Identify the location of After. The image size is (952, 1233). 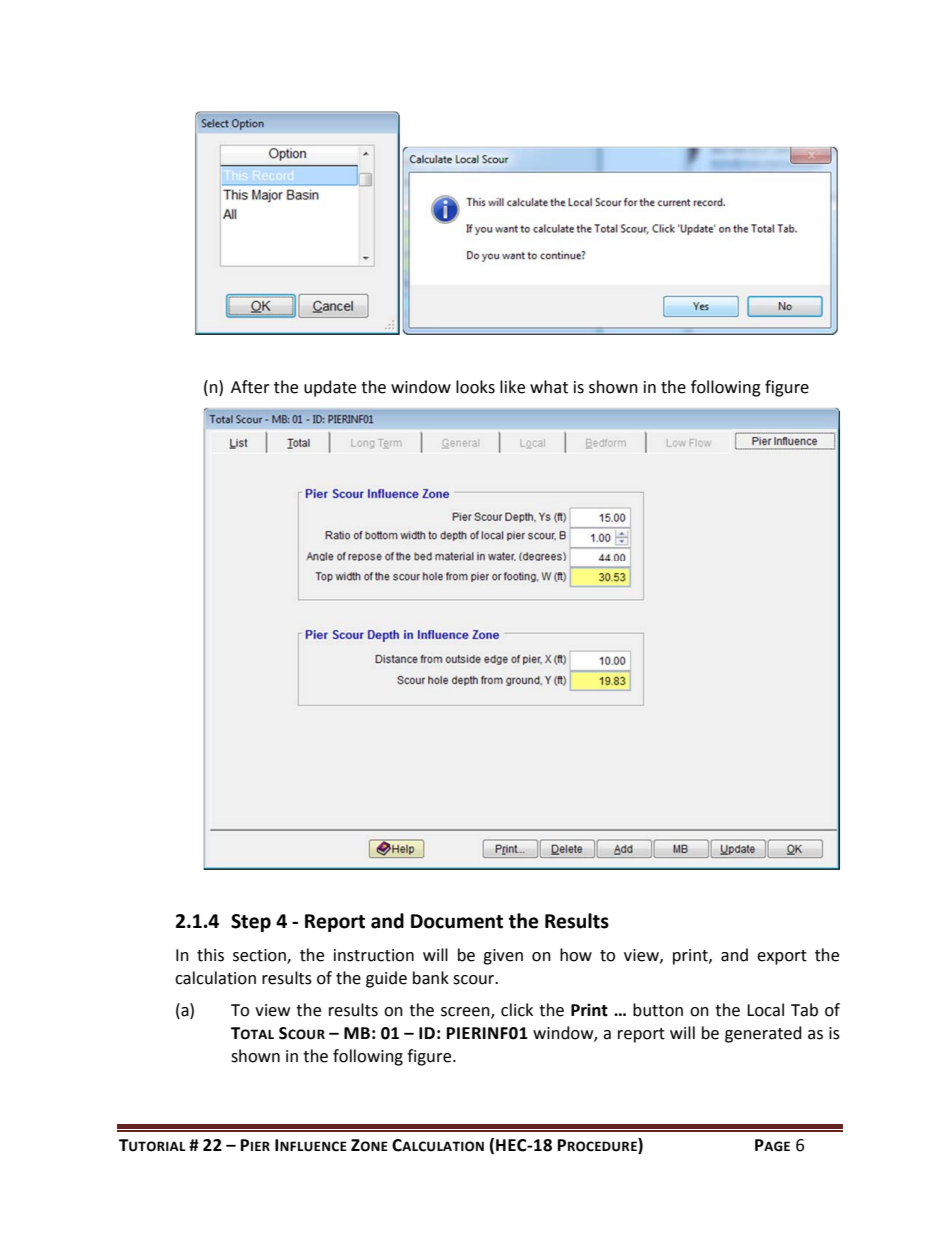
(250, 387).
